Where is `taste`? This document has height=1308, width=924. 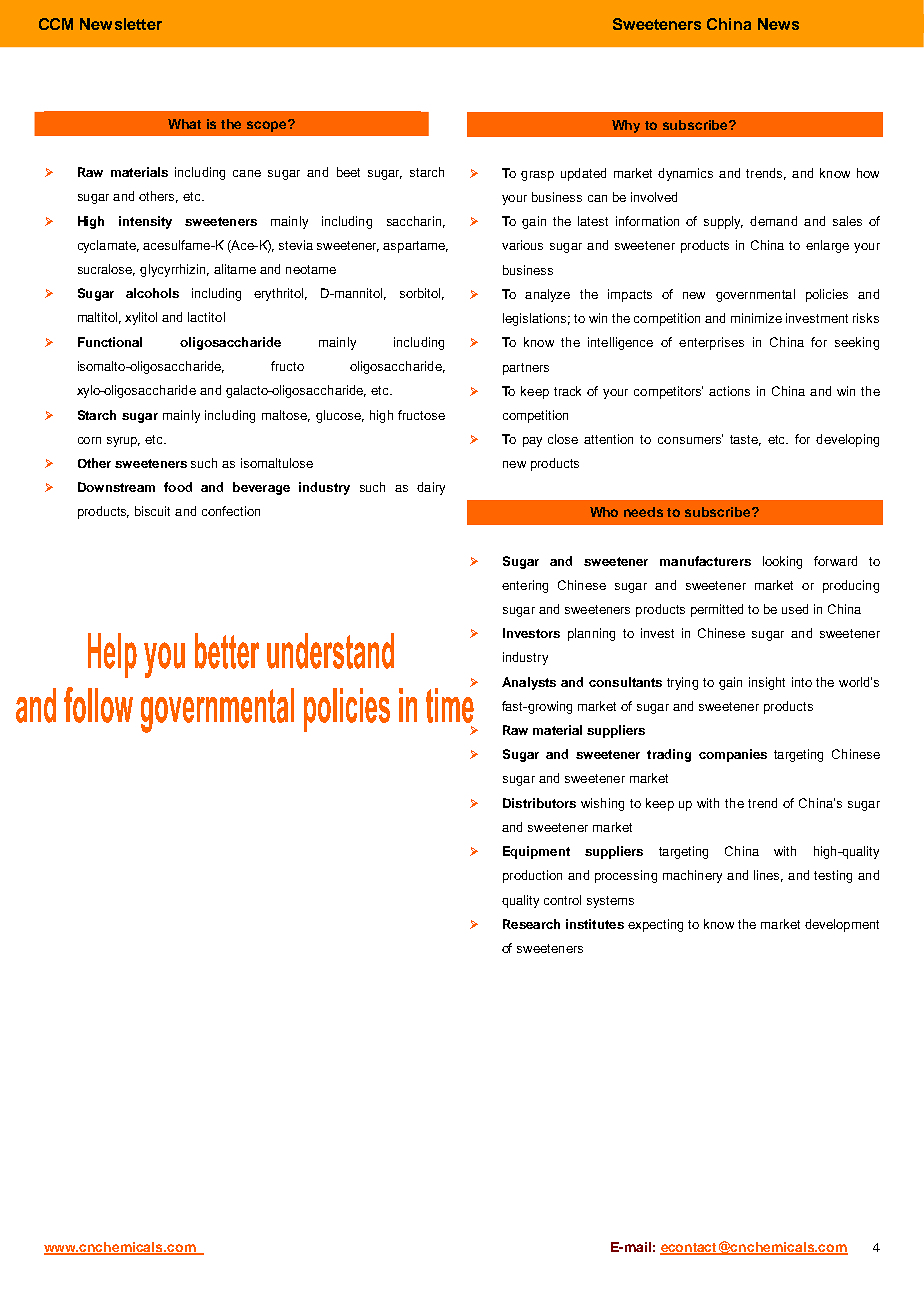 taste is located at coordinates (745, 440).
